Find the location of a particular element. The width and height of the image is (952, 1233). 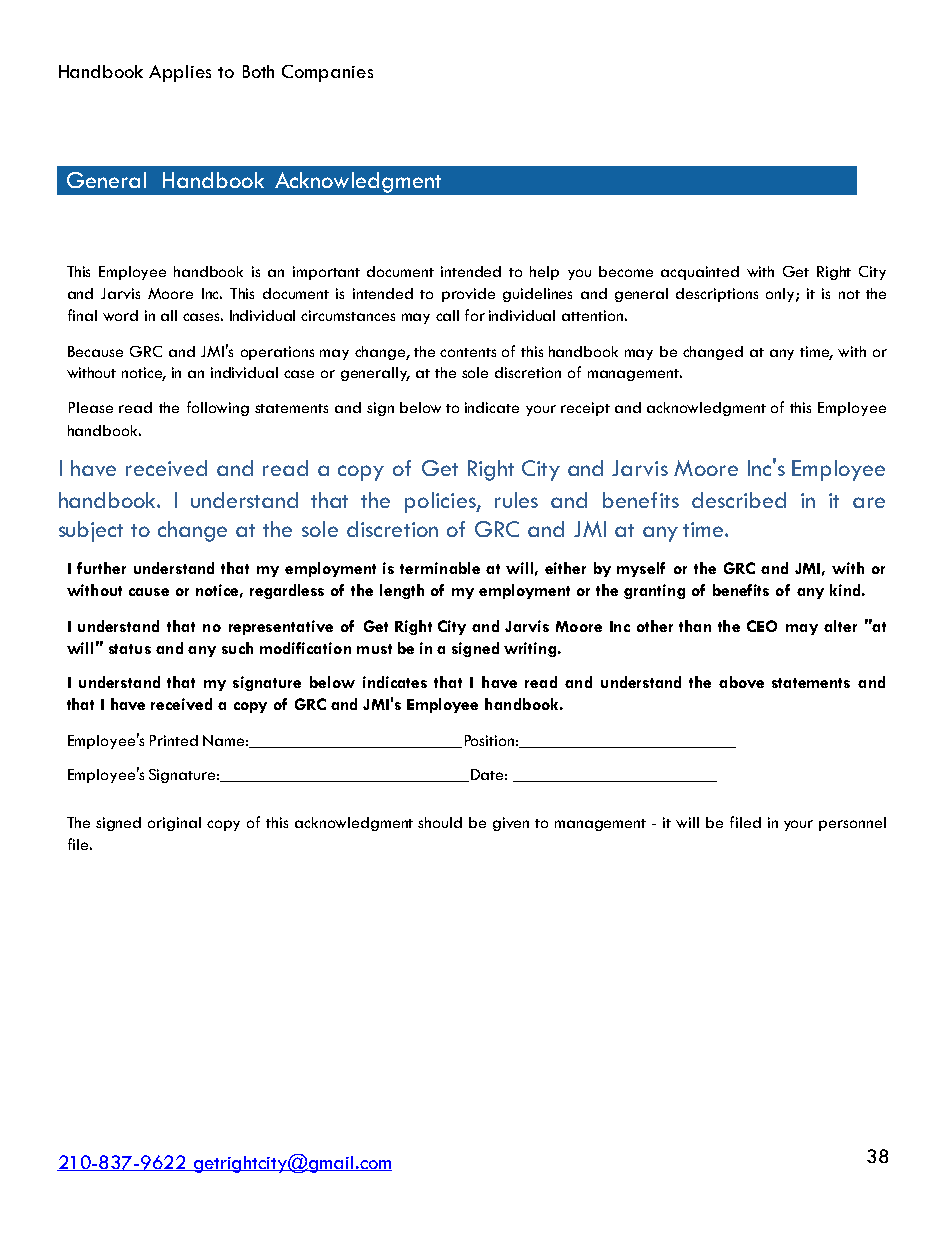

CEO is located at coordinates (762, 626).
